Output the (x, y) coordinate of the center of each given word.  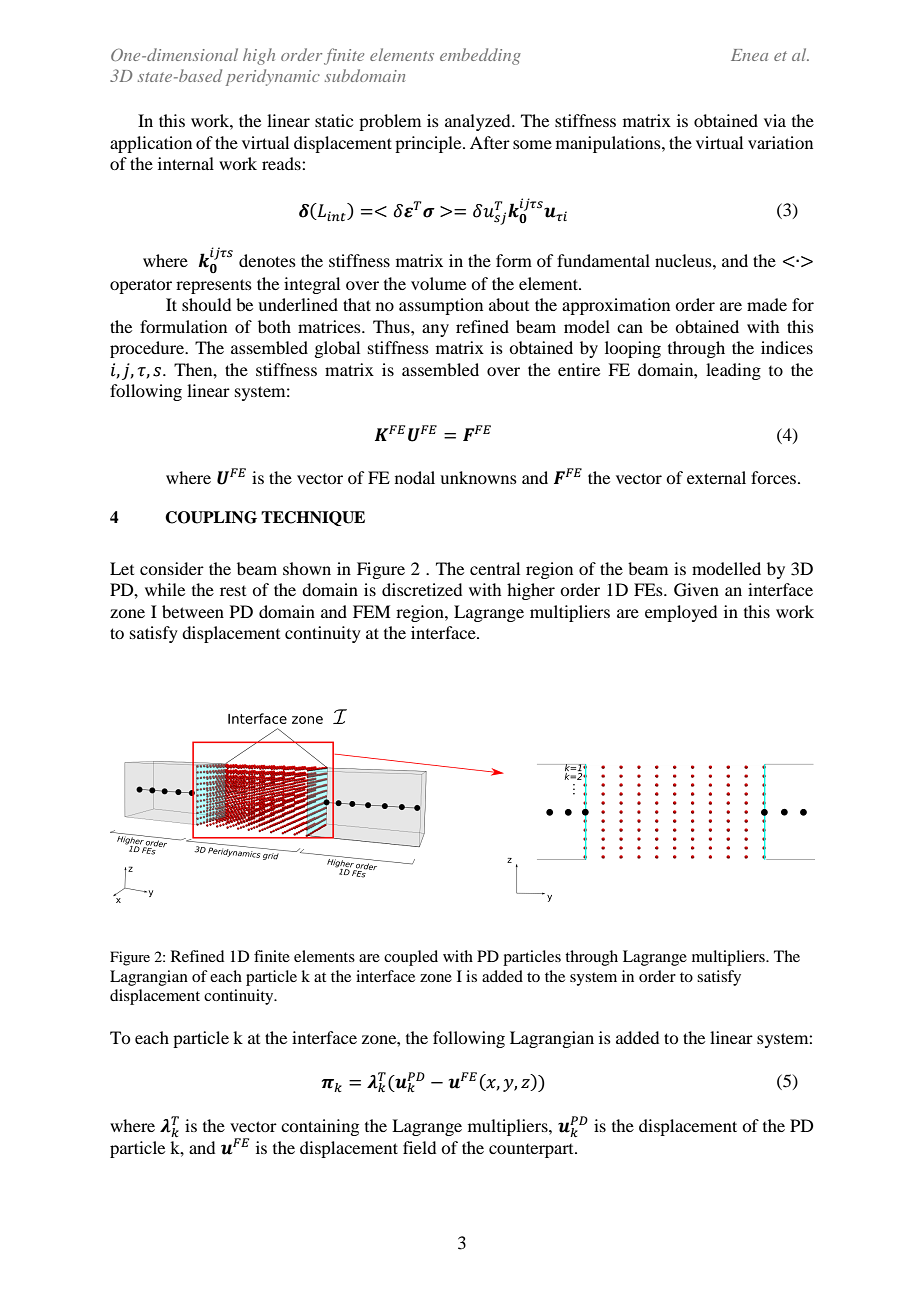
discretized (422, 589)
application (151, 144)
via (775, 120)
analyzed (479, 122)
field (419, 1147)
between (193, 611)
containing (320, 1127)
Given (696, 590)
